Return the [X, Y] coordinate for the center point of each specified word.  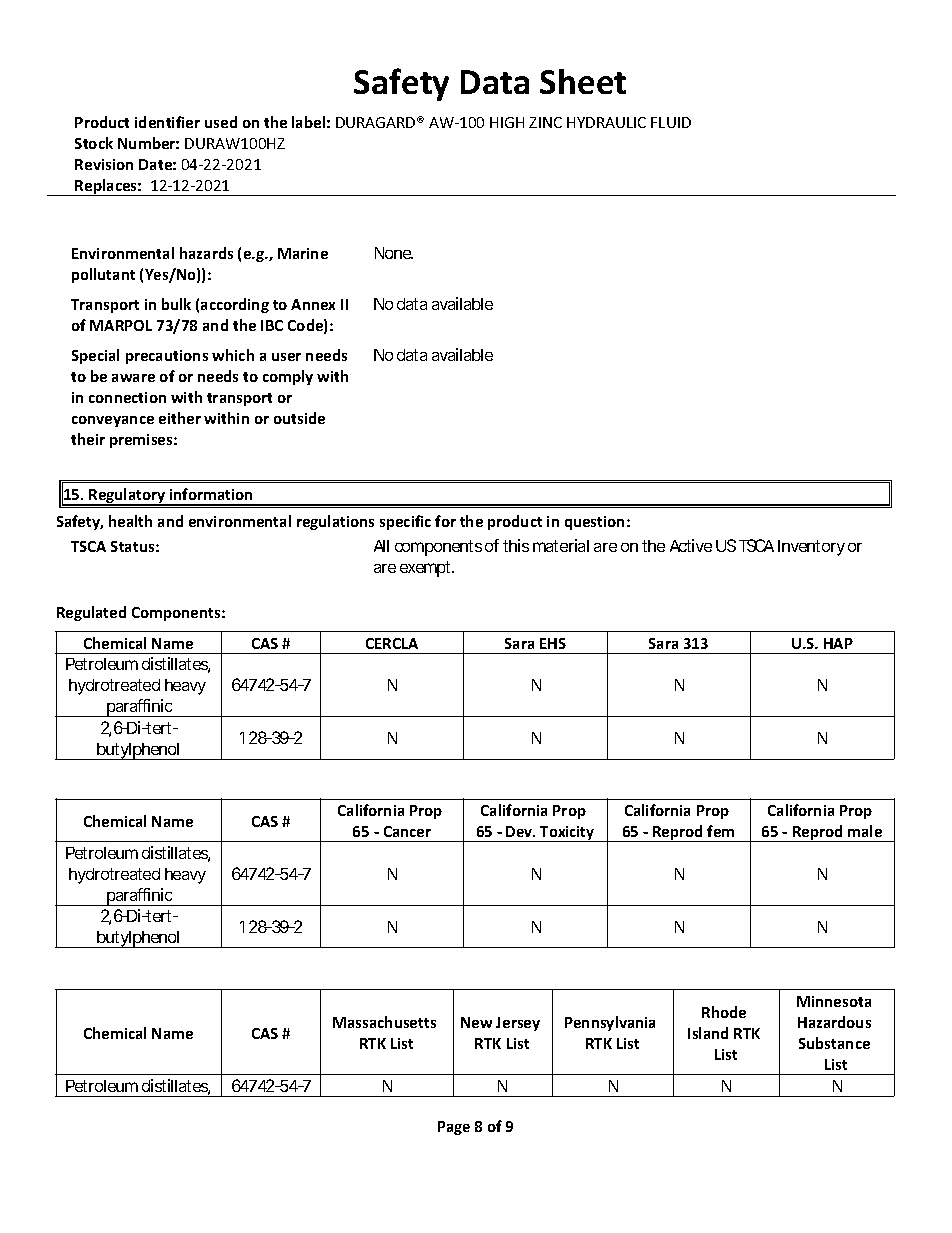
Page [454, 1128]
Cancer [407, 831]
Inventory [811, 548]
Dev [520, 831]
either [180, 418]
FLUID [671, 122]
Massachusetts [384, 1022]
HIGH [507, 122]
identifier [167, 122]
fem [720, 831]
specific [405, 522]
